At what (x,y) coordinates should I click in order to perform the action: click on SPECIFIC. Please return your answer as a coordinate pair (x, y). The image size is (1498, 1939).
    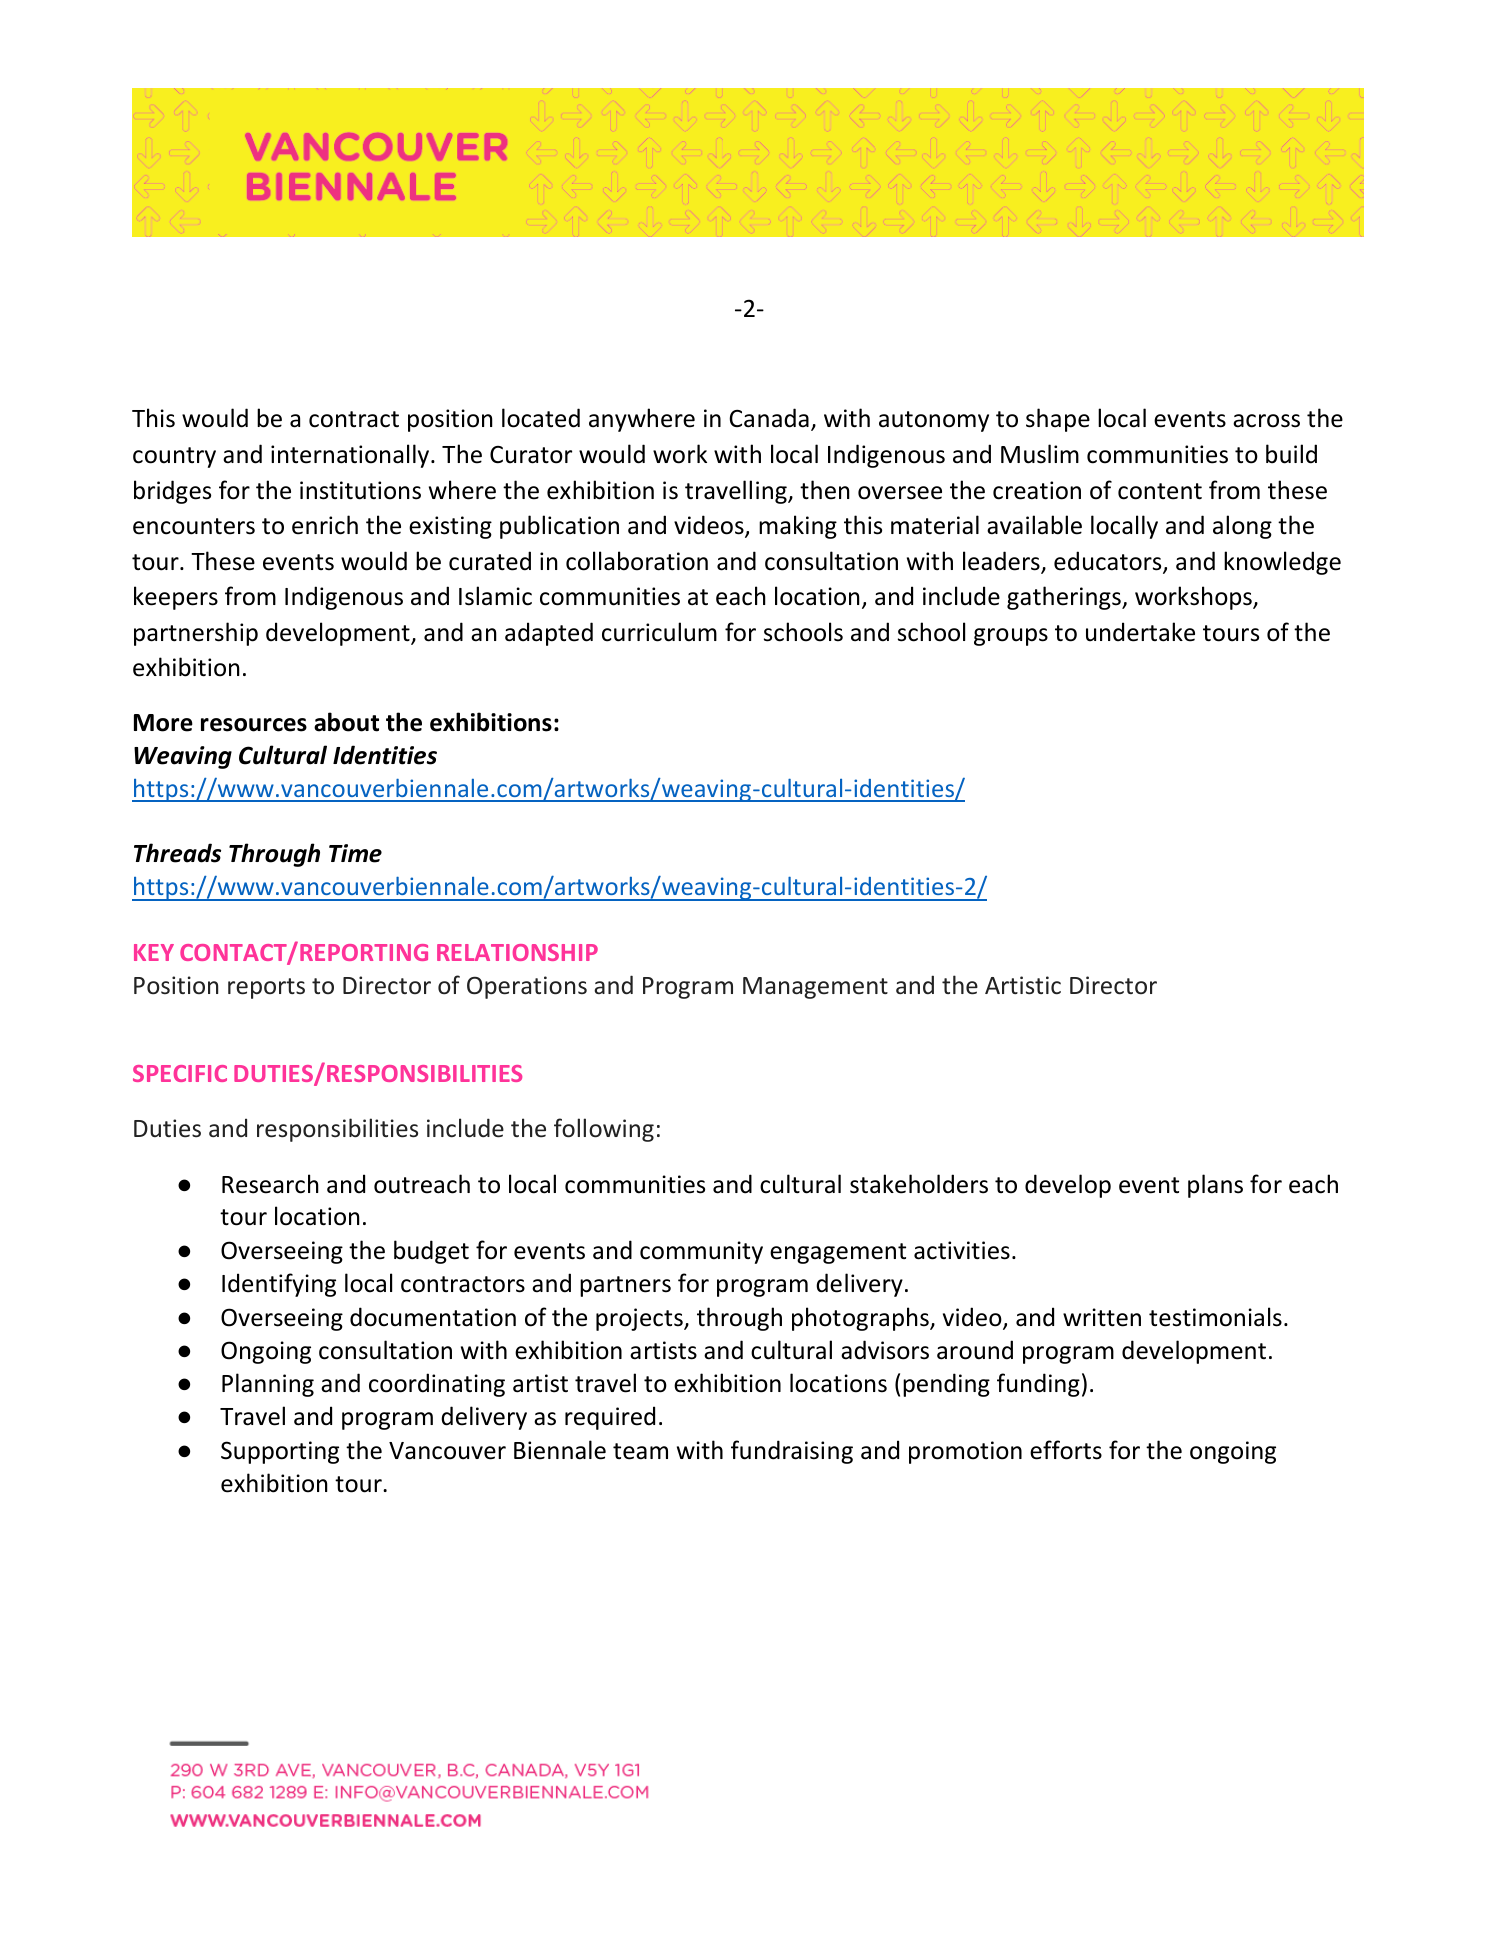
    Looking at the image, I should click on (180, 1073).
